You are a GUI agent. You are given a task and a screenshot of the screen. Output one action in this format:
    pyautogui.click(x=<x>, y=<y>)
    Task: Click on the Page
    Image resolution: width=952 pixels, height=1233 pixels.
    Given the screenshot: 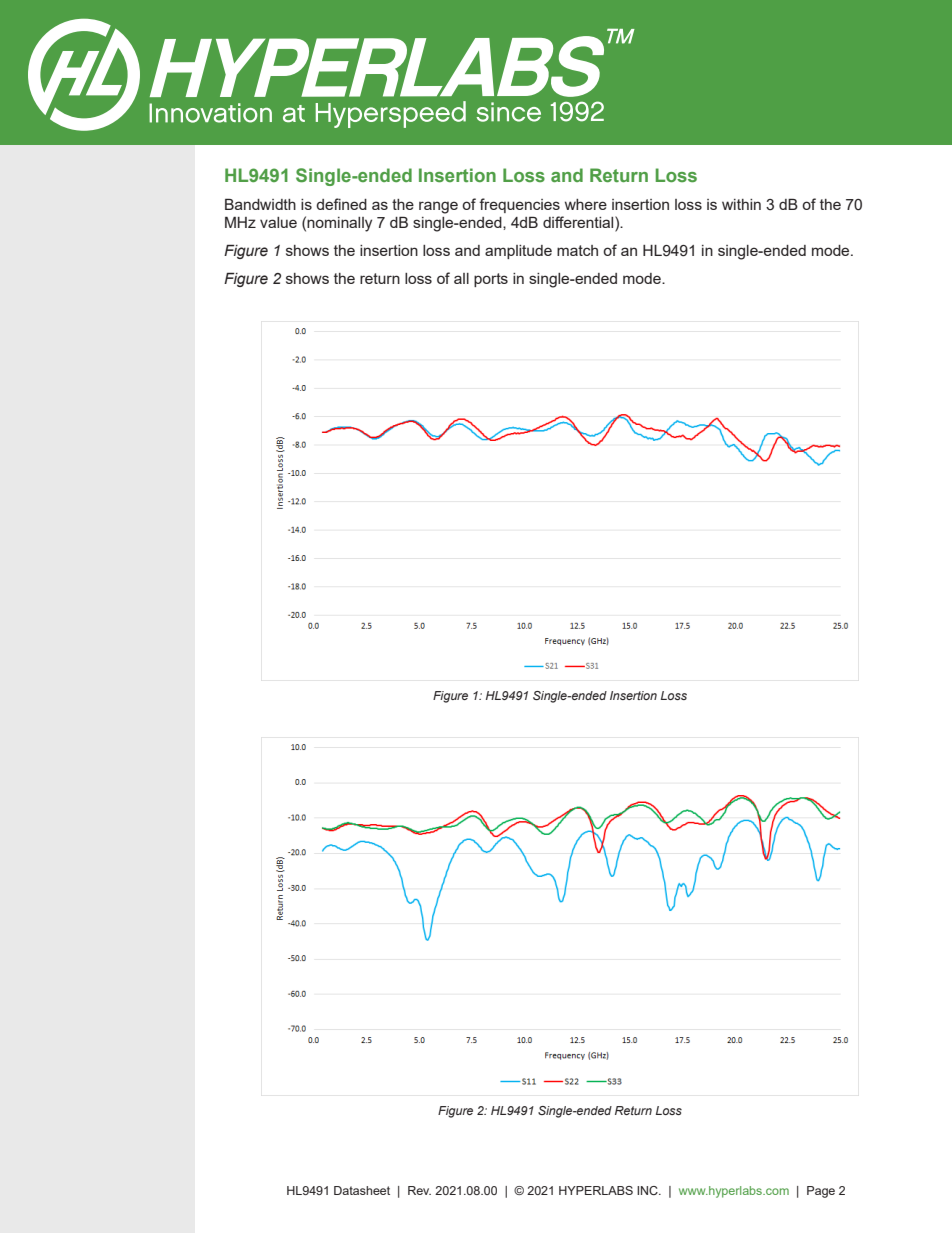 What is the action you would take?
    pyautogui.click(x=821, y=1192)
